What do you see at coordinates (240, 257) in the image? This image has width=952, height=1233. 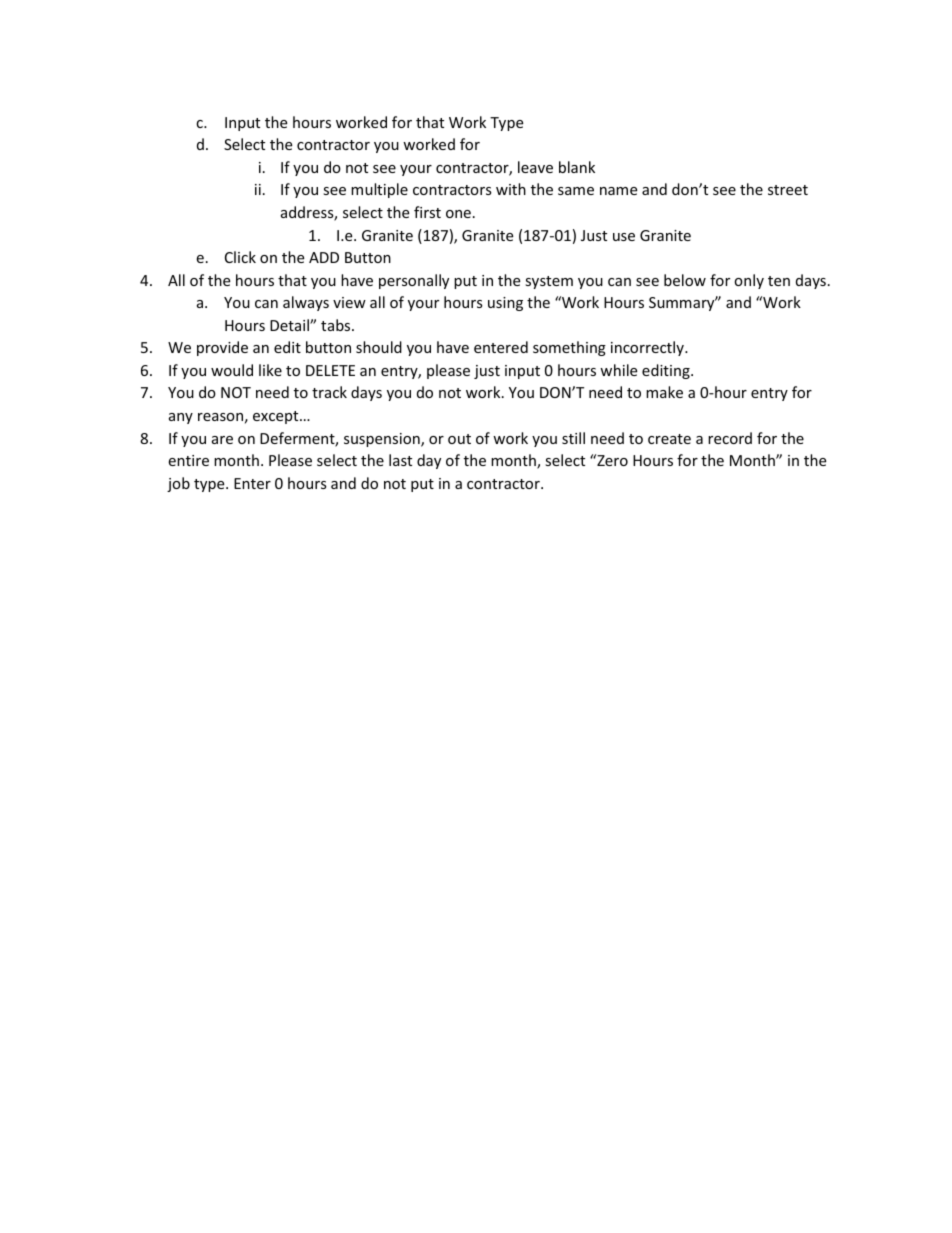 I see `Click` at bounding box center [240, 257].
